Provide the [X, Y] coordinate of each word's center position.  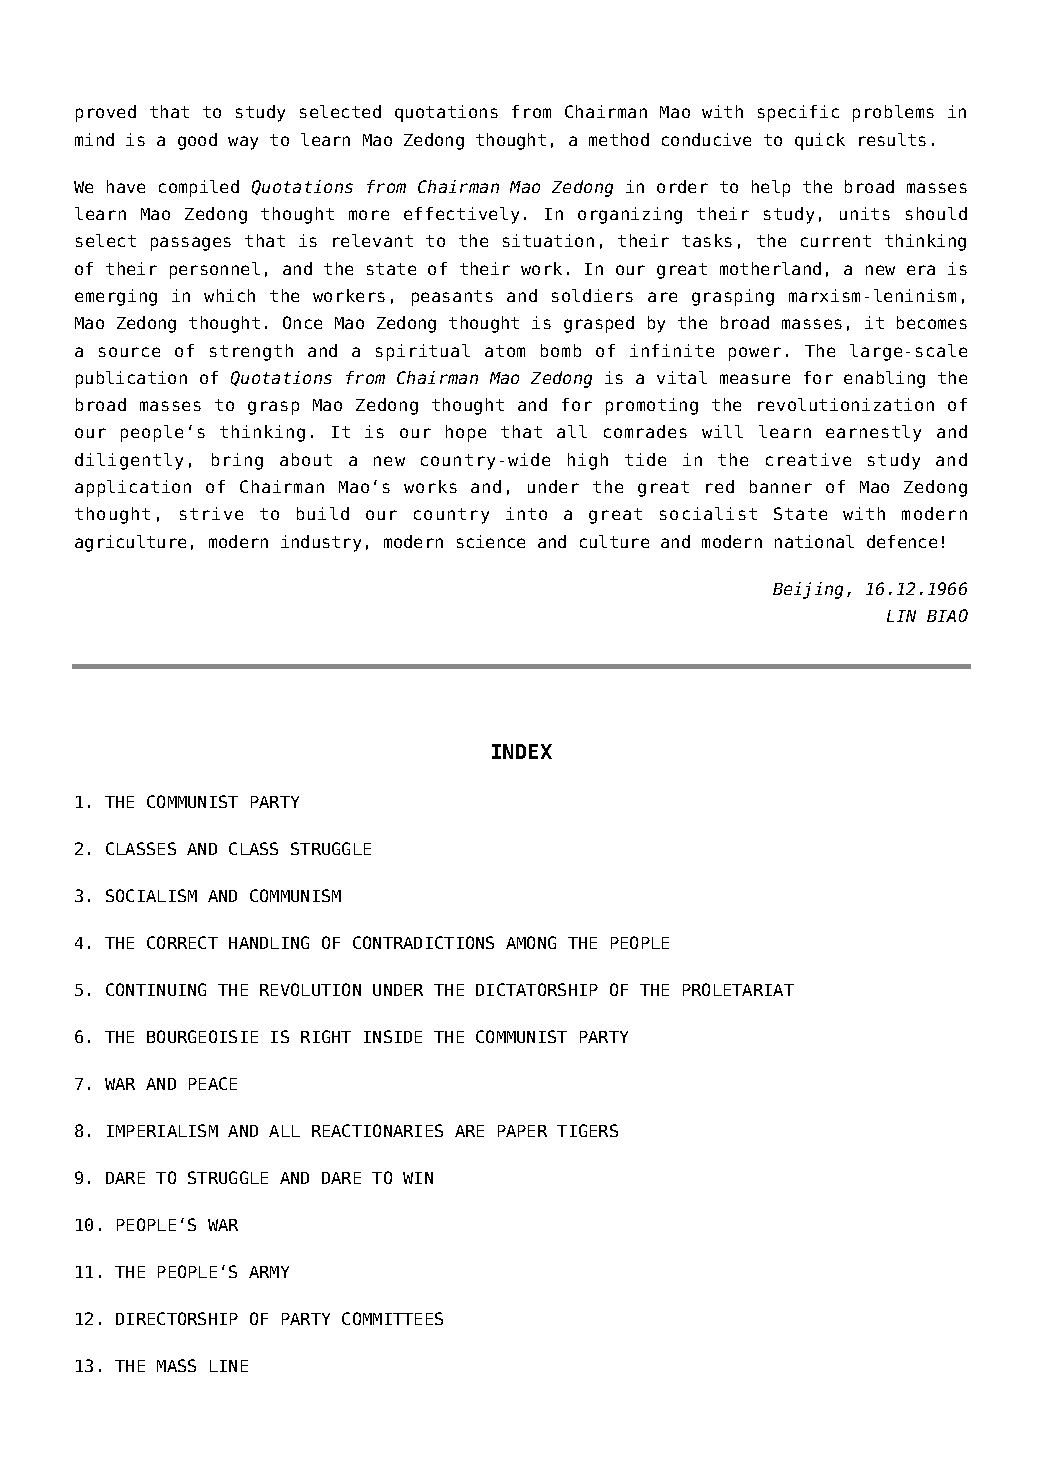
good [197, 141]
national [814, 541]
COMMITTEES [392, 1318]
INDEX [522, 751]
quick [820, 141]
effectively [461, 215]
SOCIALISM [151, 895]
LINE [229, 1366]
